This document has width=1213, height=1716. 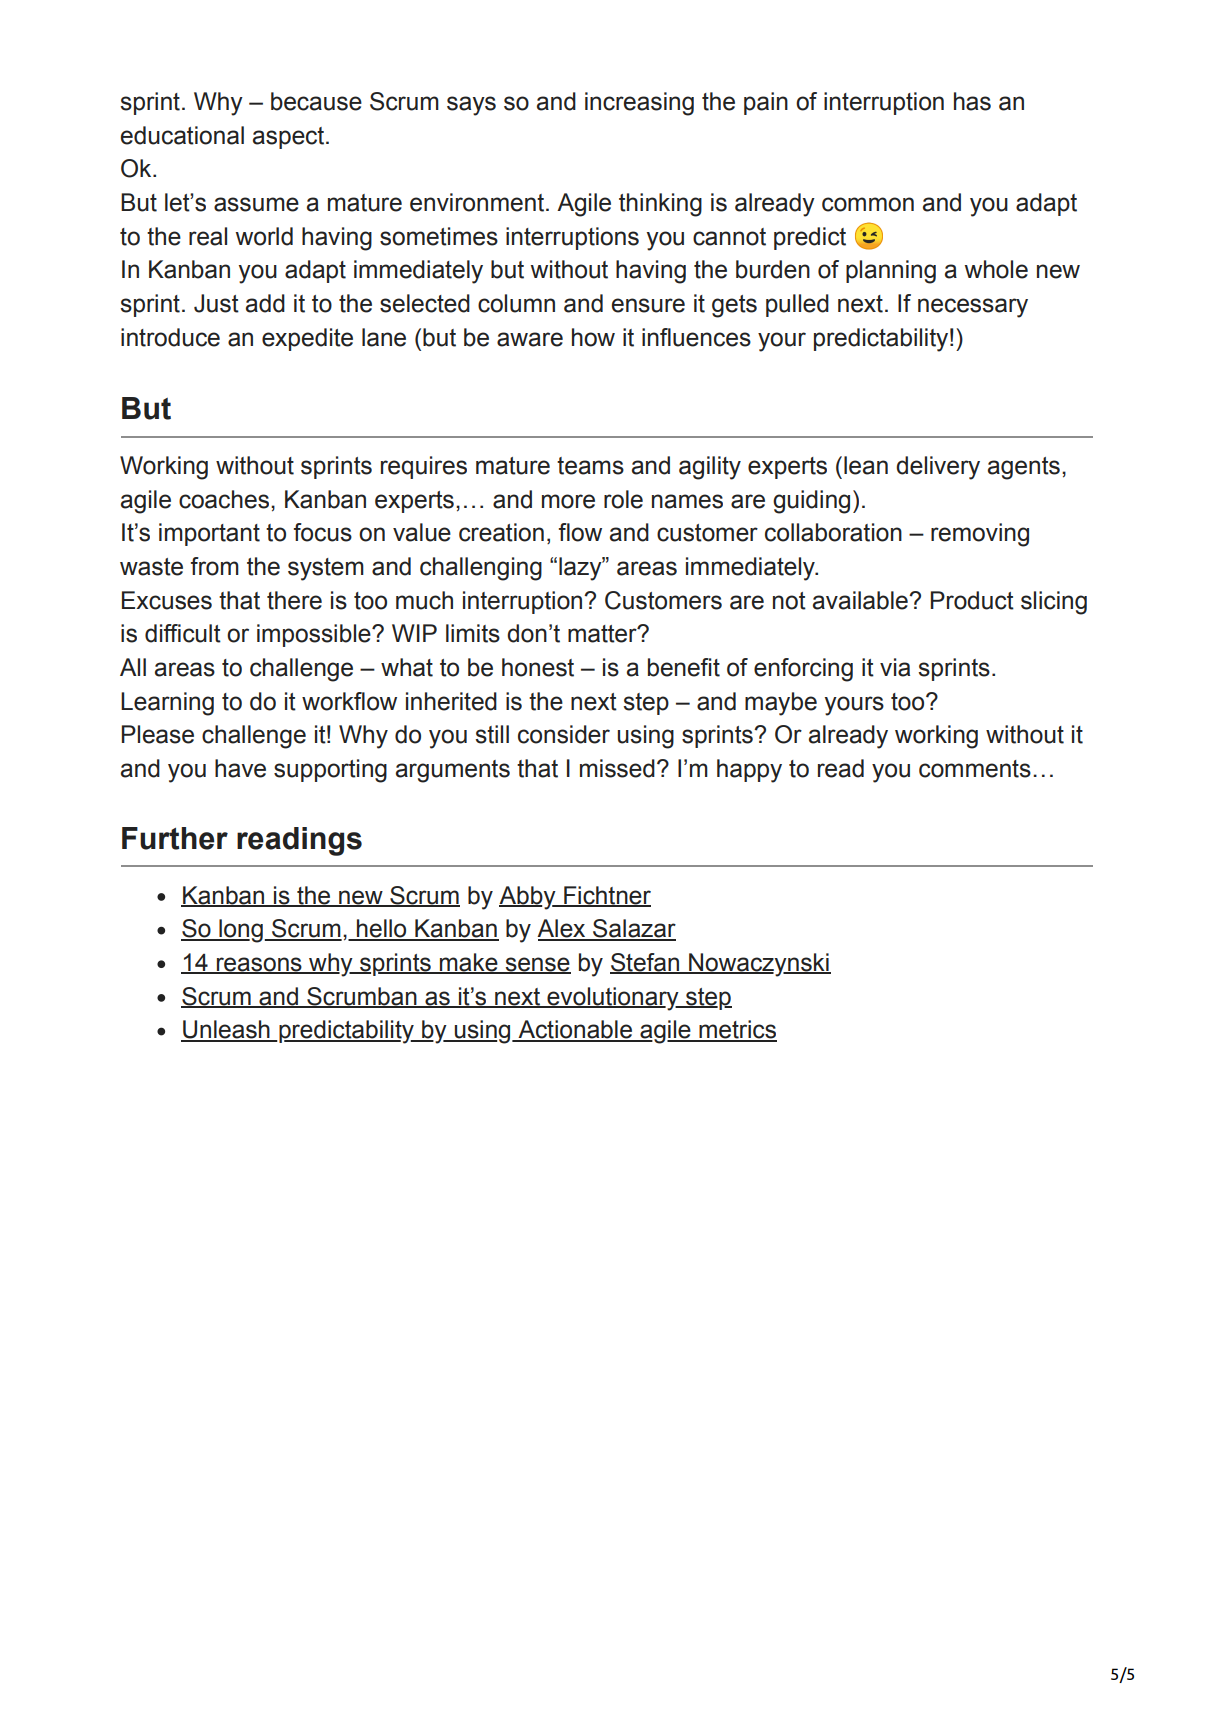 What do you see at coordinates (226, 1030) in the document?
I see `Unleash` at bounding box center [226, 1030].
